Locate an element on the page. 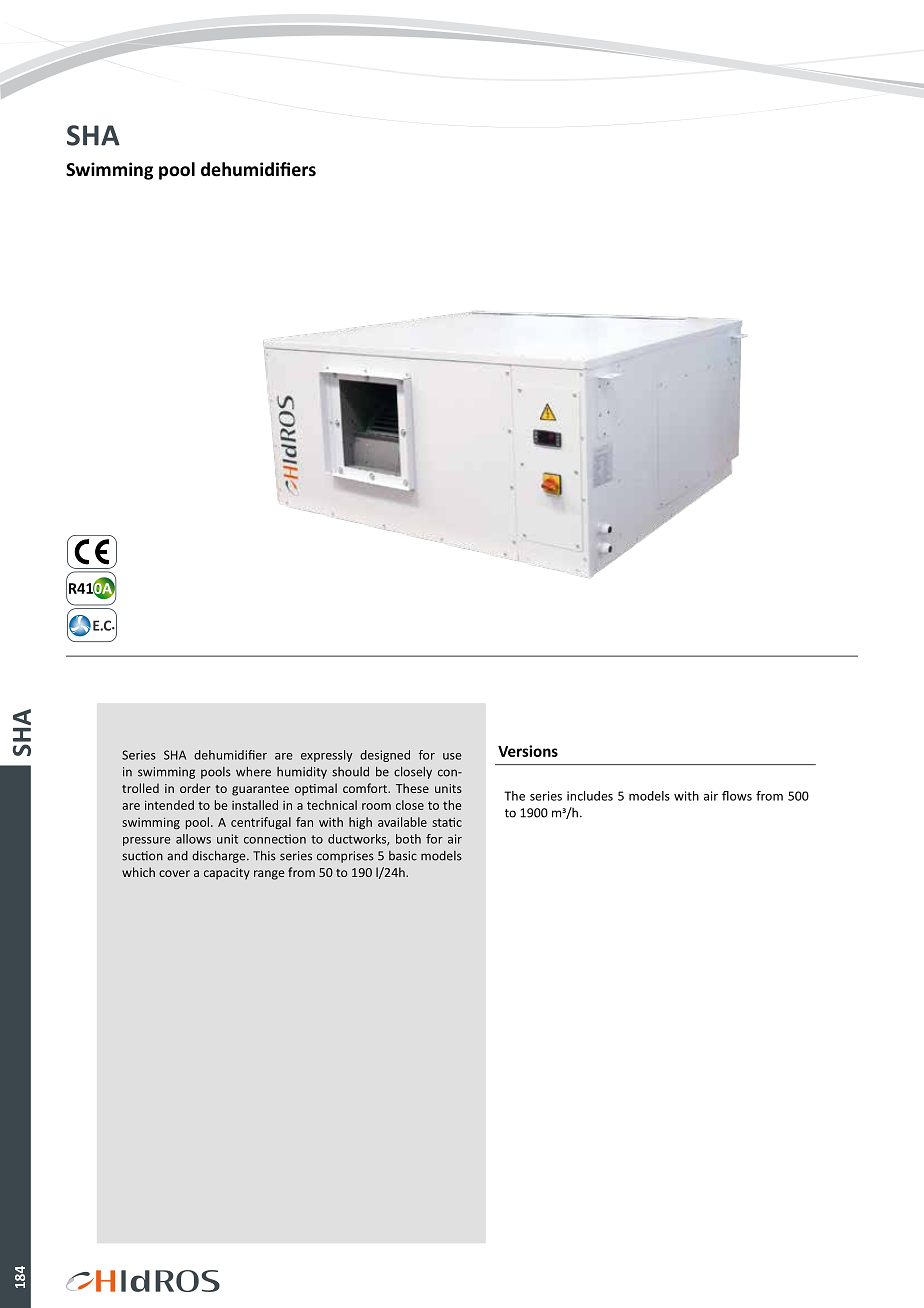 The height and width of the image is (1308, 924). flows is located at coordinates (737, 796).
